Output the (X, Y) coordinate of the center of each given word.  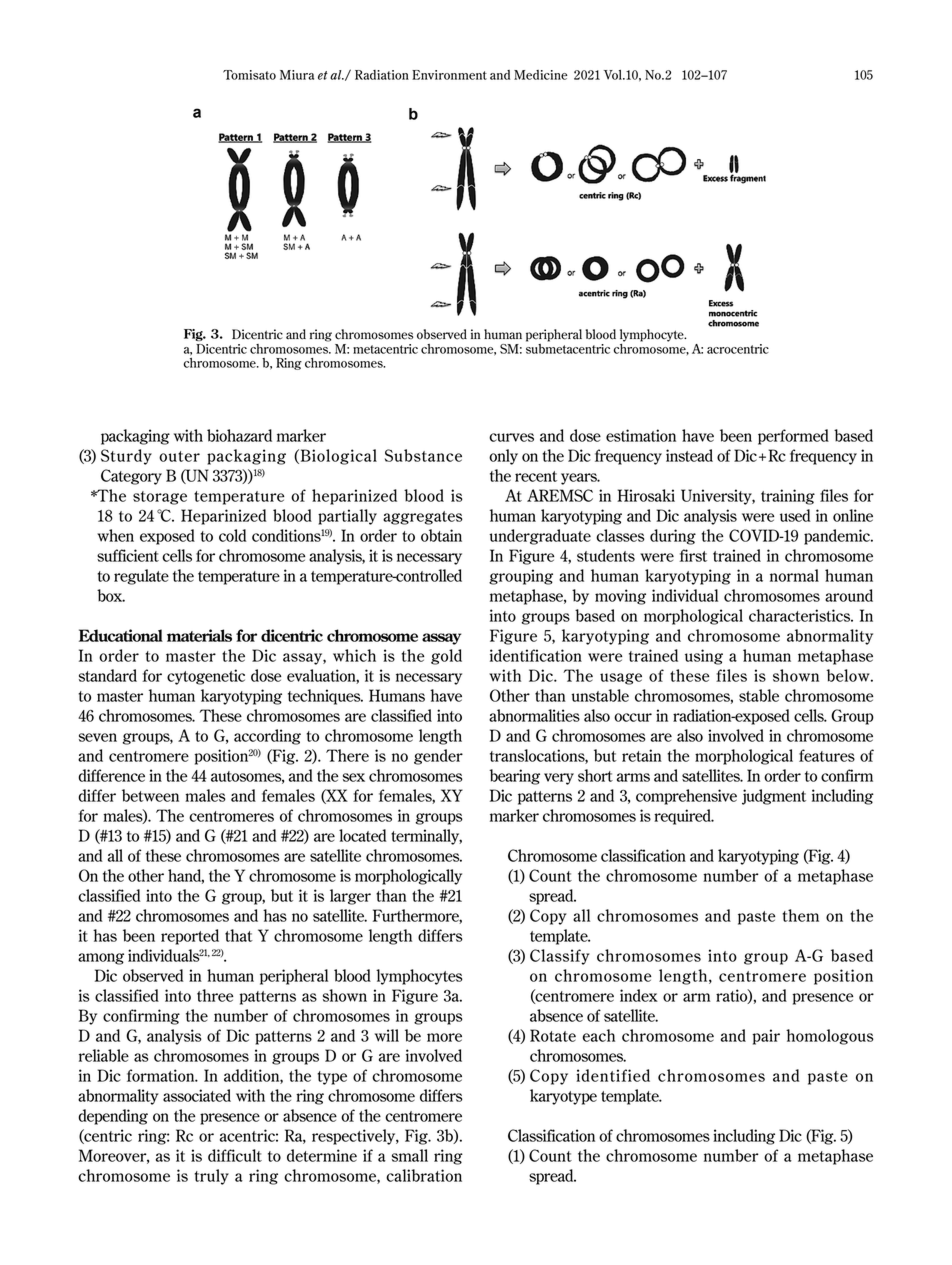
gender (438, 757)
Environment (449, 75)
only (503, 457)
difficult (235, 1155)
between (150, 795)
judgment (774, 797)
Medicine (541, 75)
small (410, 1155)
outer (179, 456)
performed (793, 437)
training (788, 497)
